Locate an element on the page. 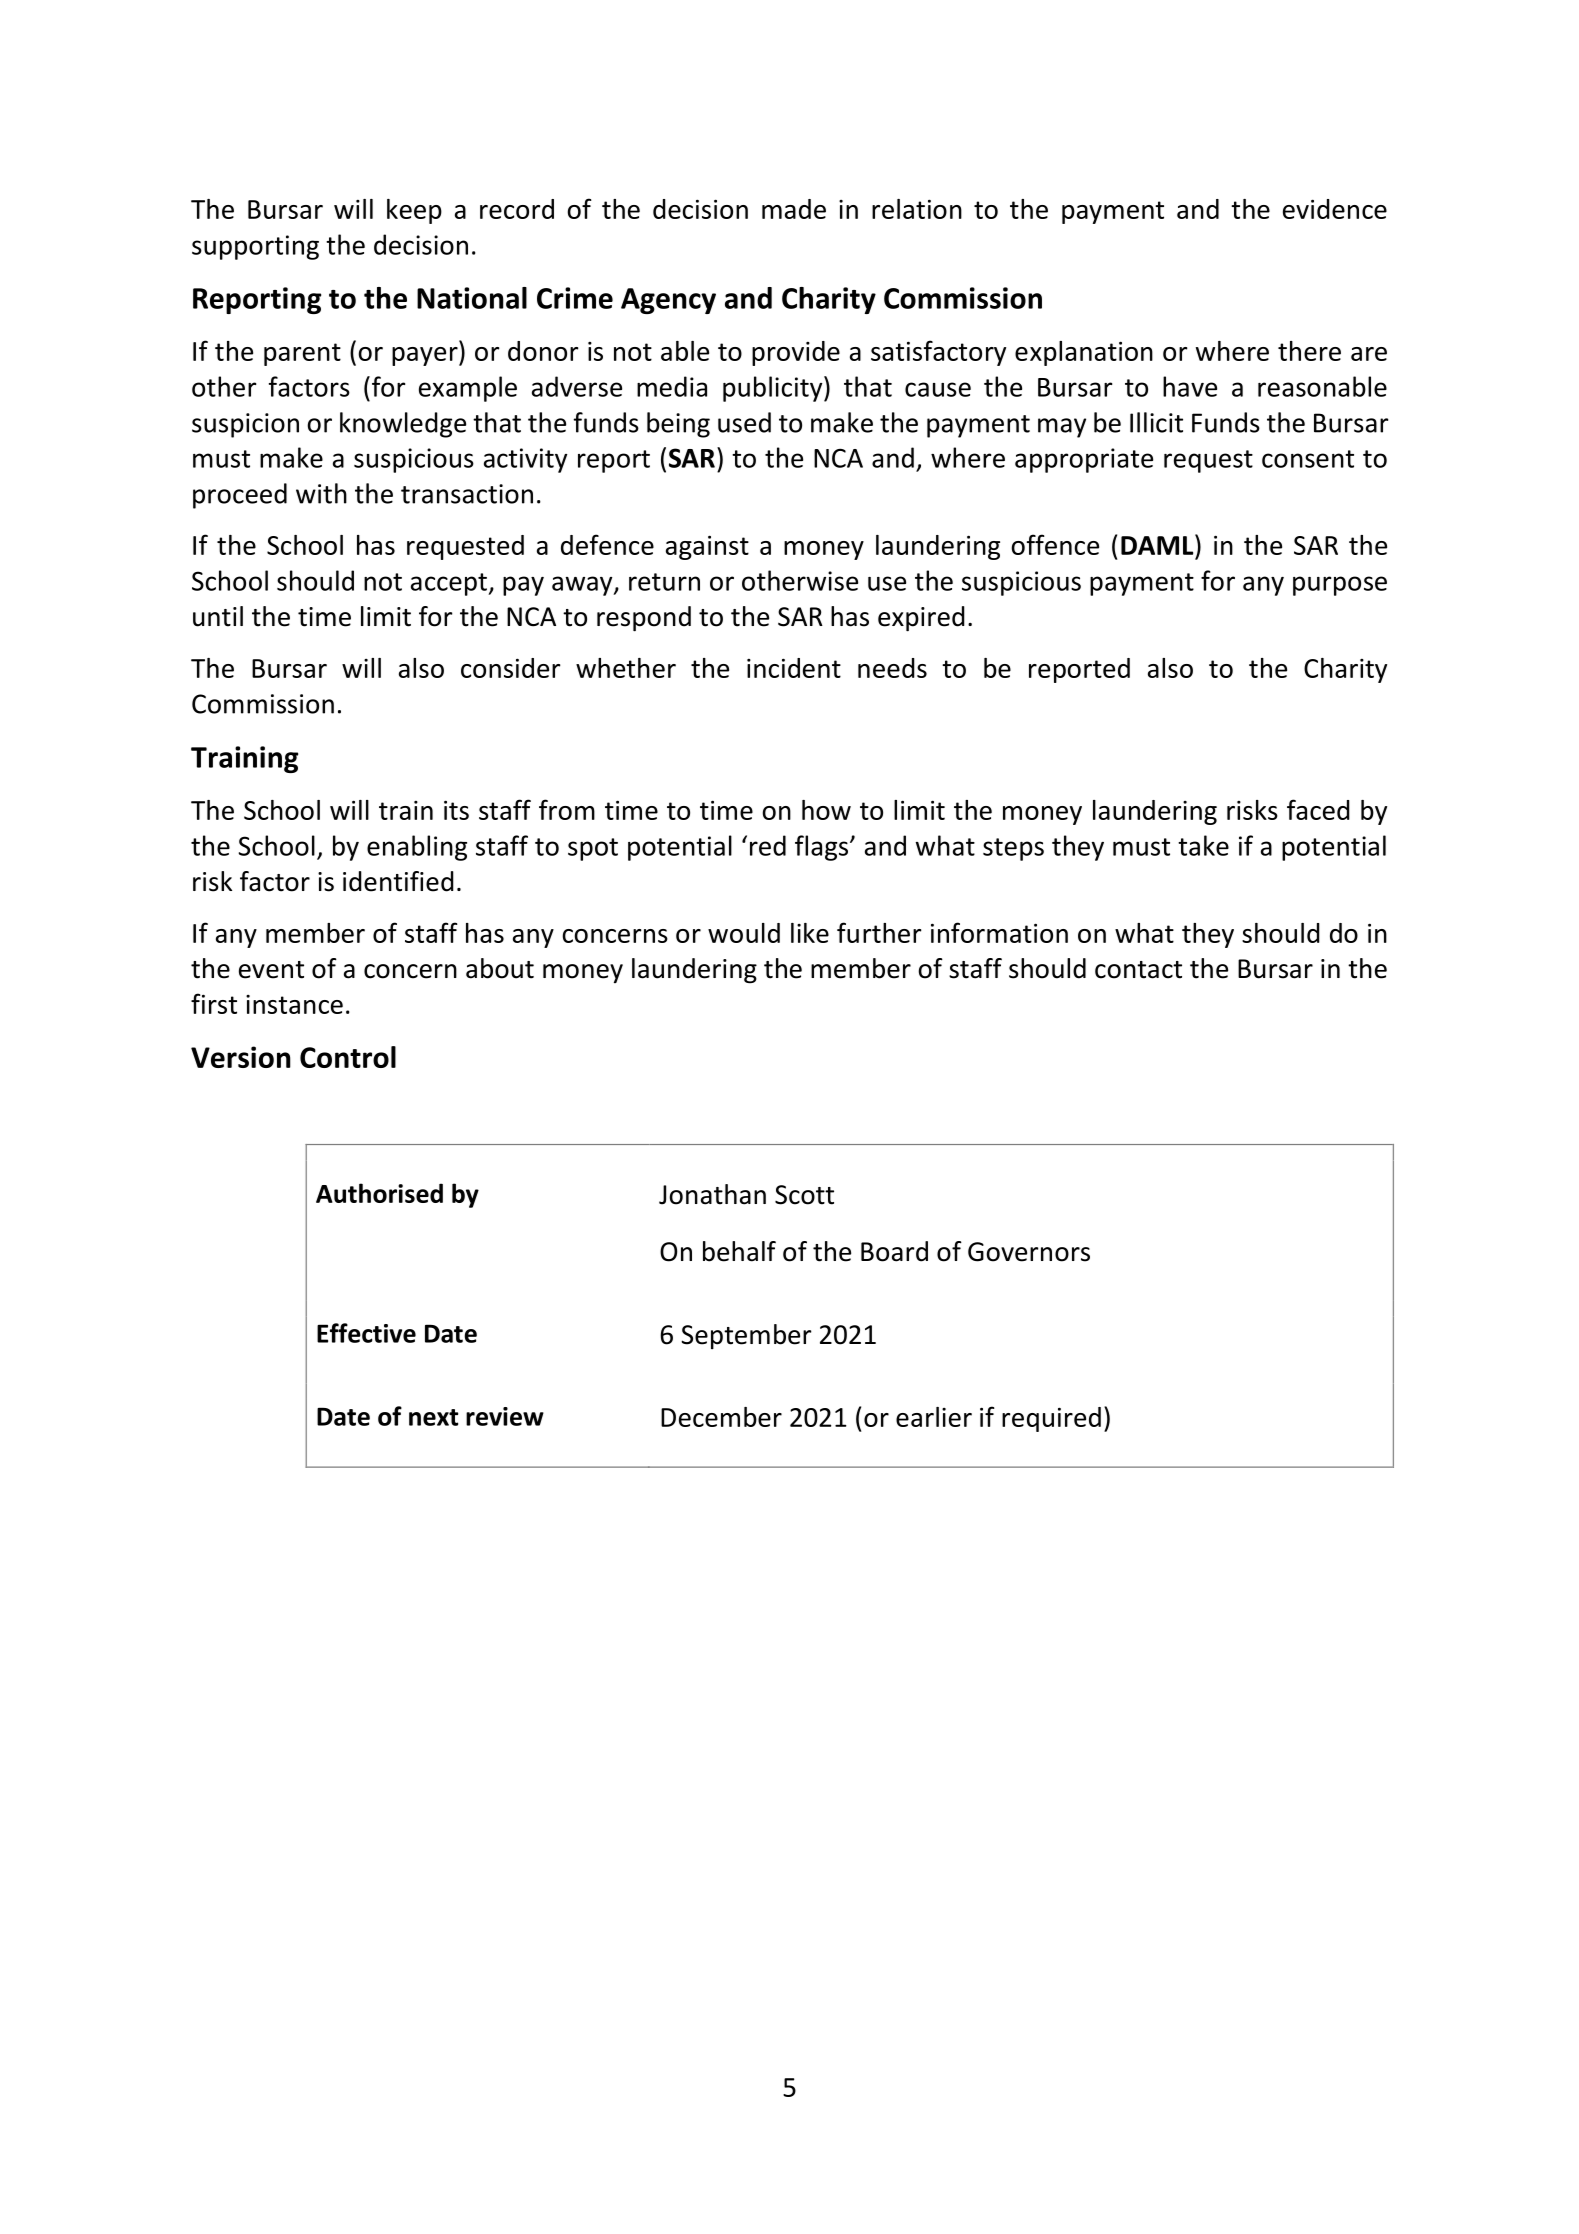  purpose is located at coordinates (1340, 586).
